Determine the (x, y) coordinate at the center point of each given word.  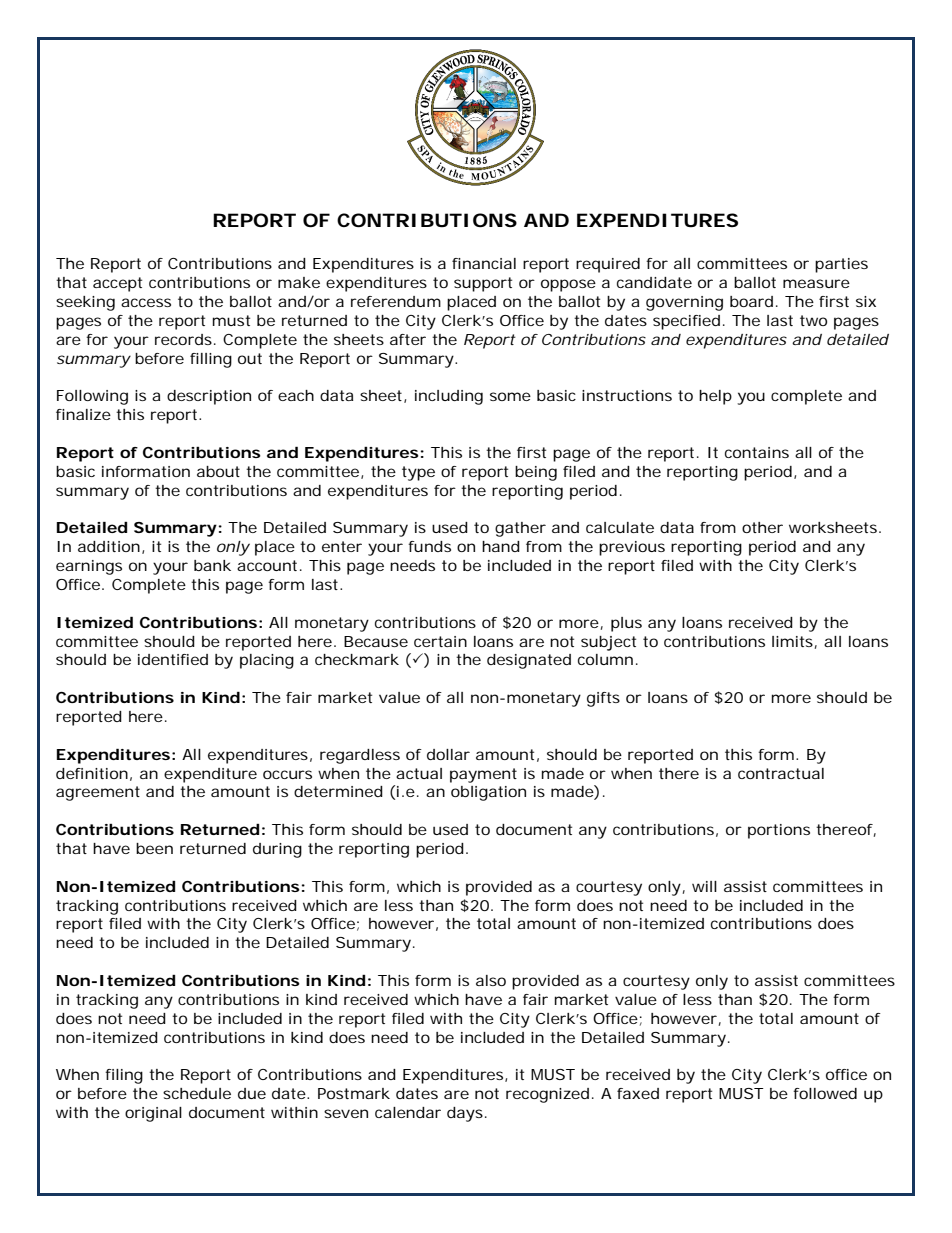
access (146, 302)
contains (757, 452)
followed (825, 1093)
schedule (197, 1093)
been (154, 848)
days (465, 1114)
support (483, 284)
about (218, 471)
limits (793, 642)
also (491, 980)
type (418, 473)
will (704, 886)
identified (173, 659)
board (751, 301)
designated (529, 661)
